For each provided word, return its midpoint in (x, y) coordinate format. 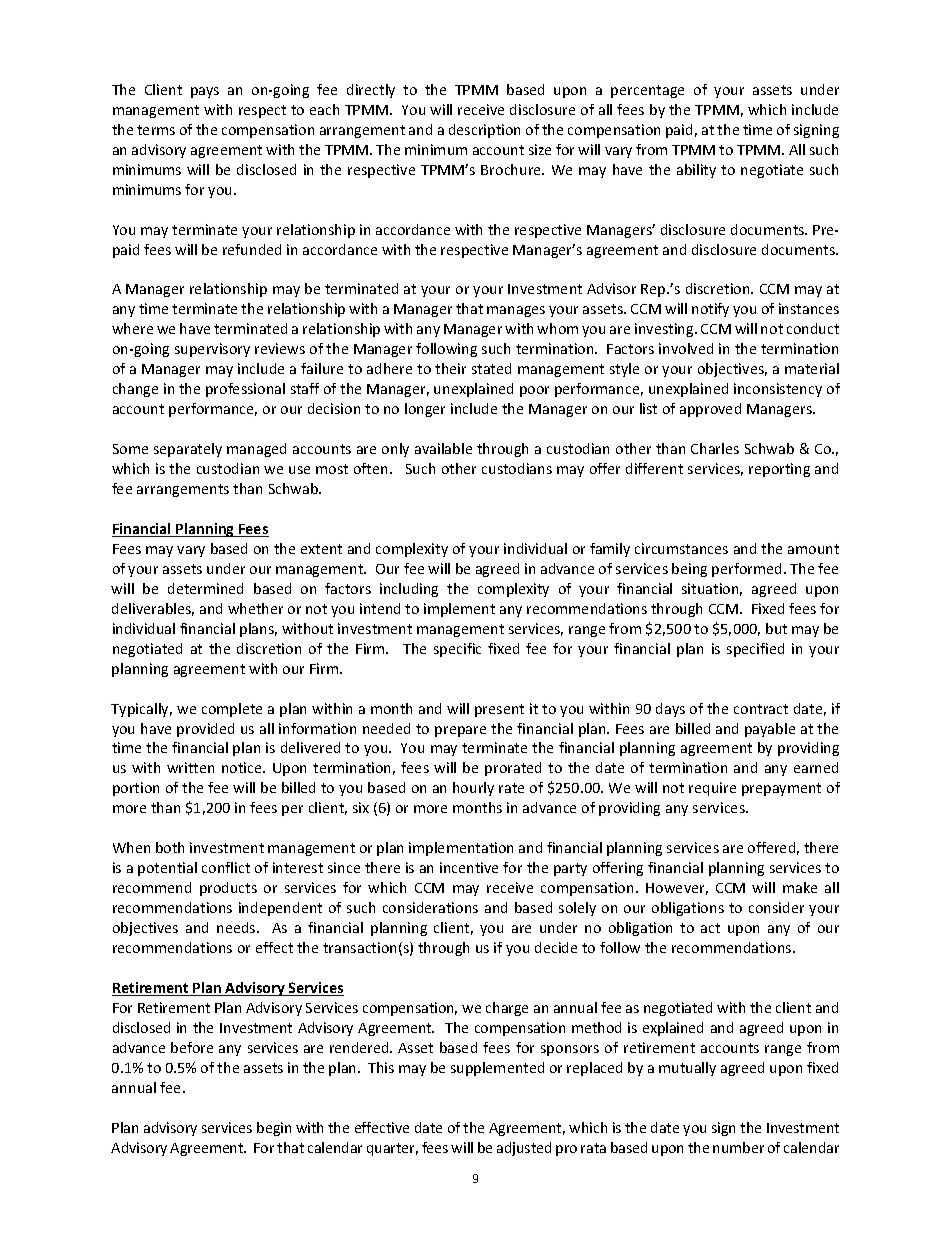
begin (274, 1129)
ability (696, 171)
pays (205, 92)
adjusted (524, 1149)
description (484, 131)
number (738, 1147)
